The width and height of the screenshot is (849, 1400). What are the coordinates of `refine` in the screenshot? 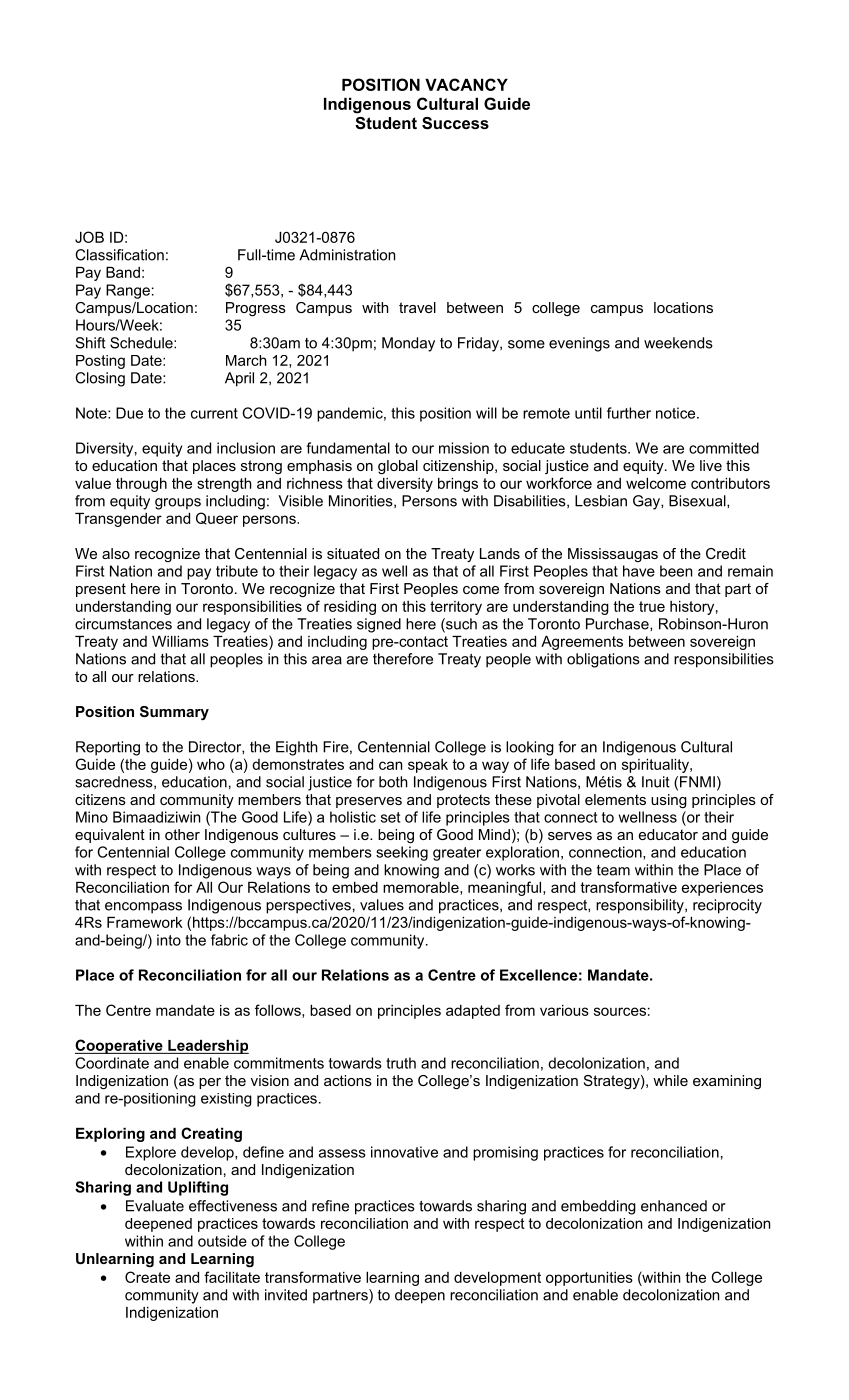 It's located at (330, 1206).
